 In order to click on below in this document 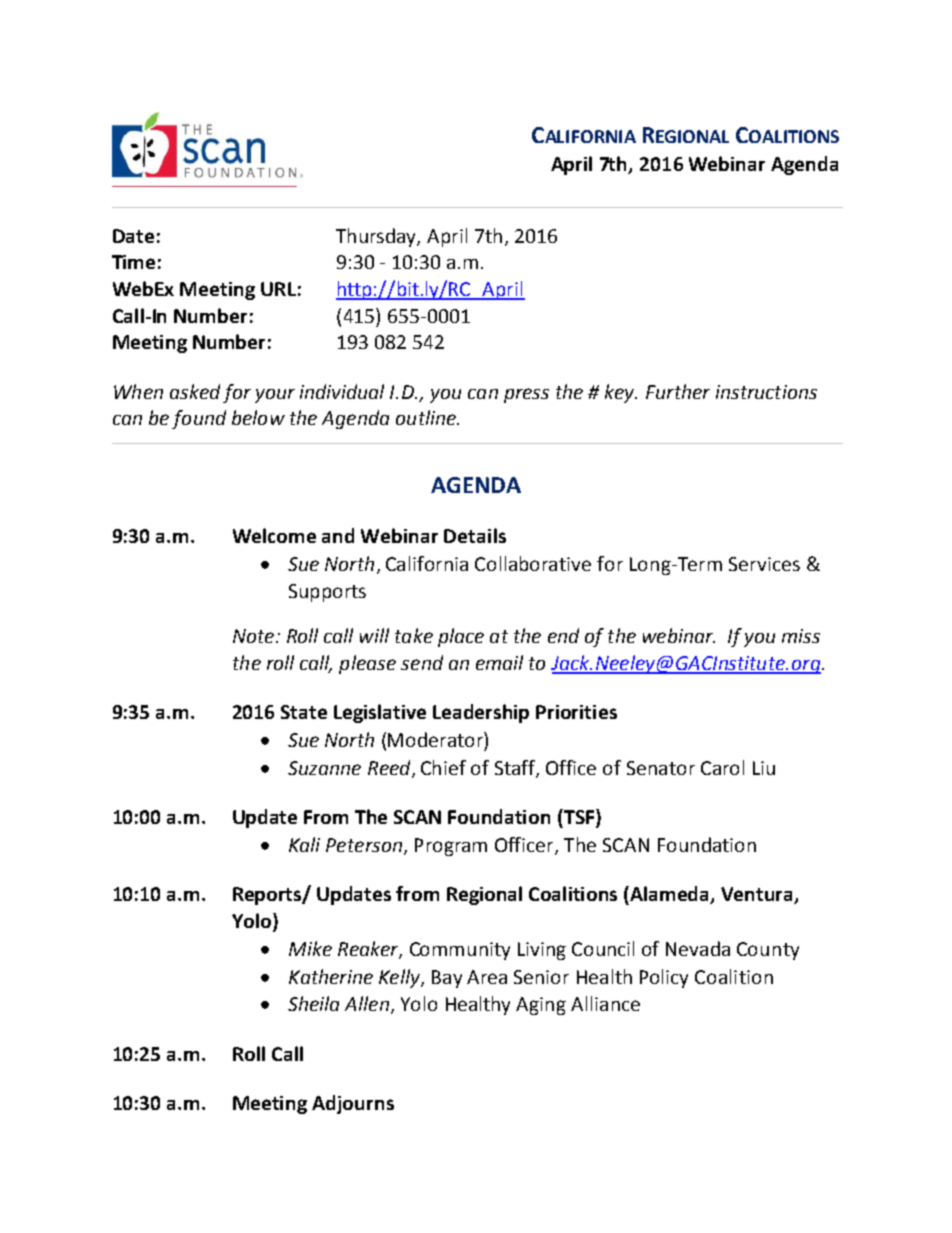, I will do `click(258, 417)`.
